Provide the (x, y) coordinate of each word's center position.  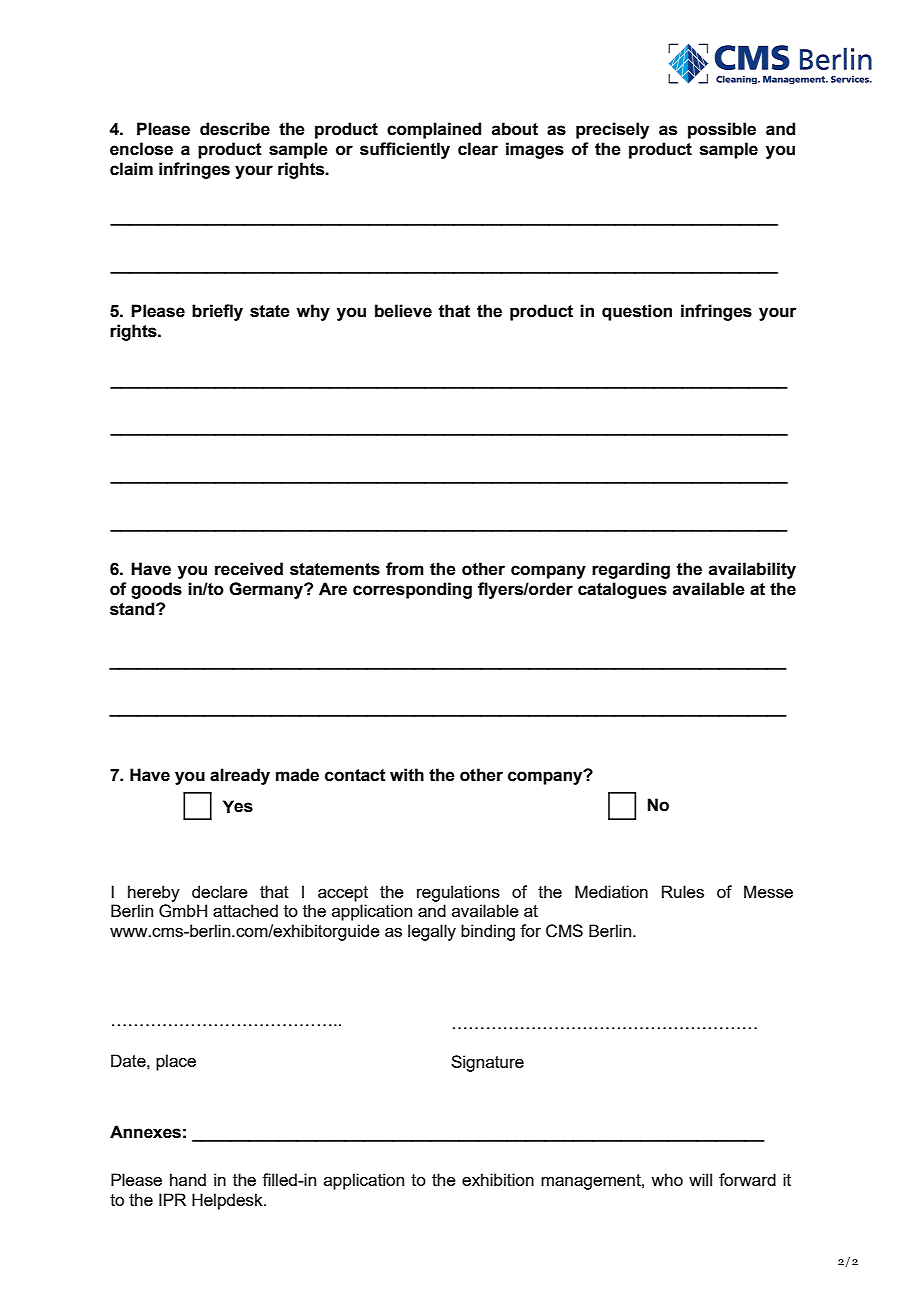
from (405, 569)
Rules (683, 891)
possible (722, 130)
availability (752, 570)
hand (188, 1179)
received (249, 569)
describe (235, 129)
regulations (458, 893)
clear (478, 149)
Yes (238, 806)
